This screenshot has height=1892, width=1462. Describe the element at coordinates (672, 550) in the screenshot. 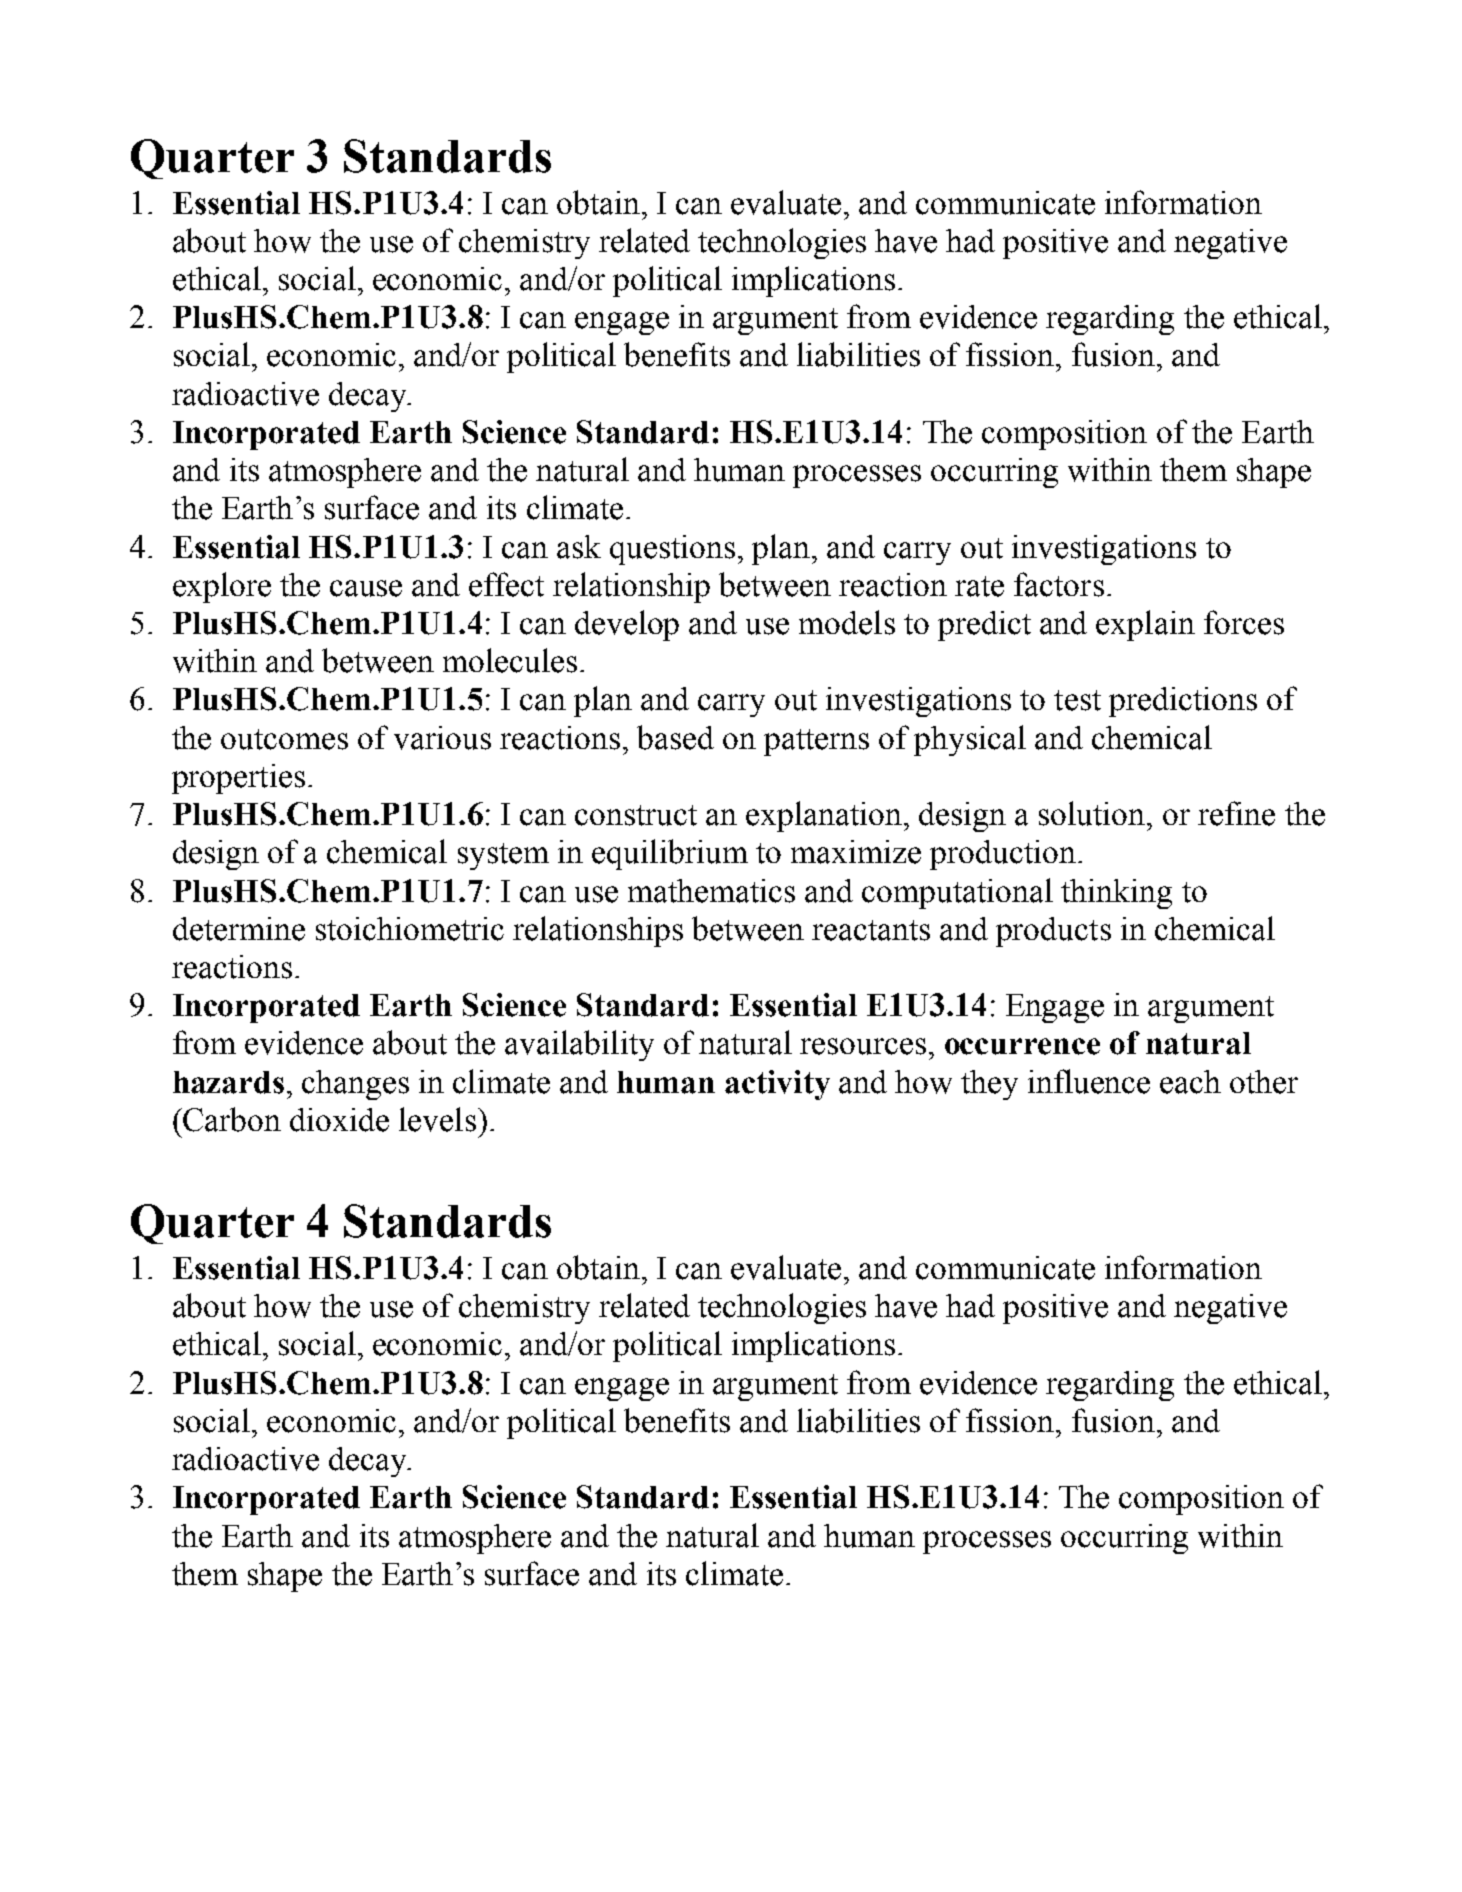

I see `questions` at that location.
